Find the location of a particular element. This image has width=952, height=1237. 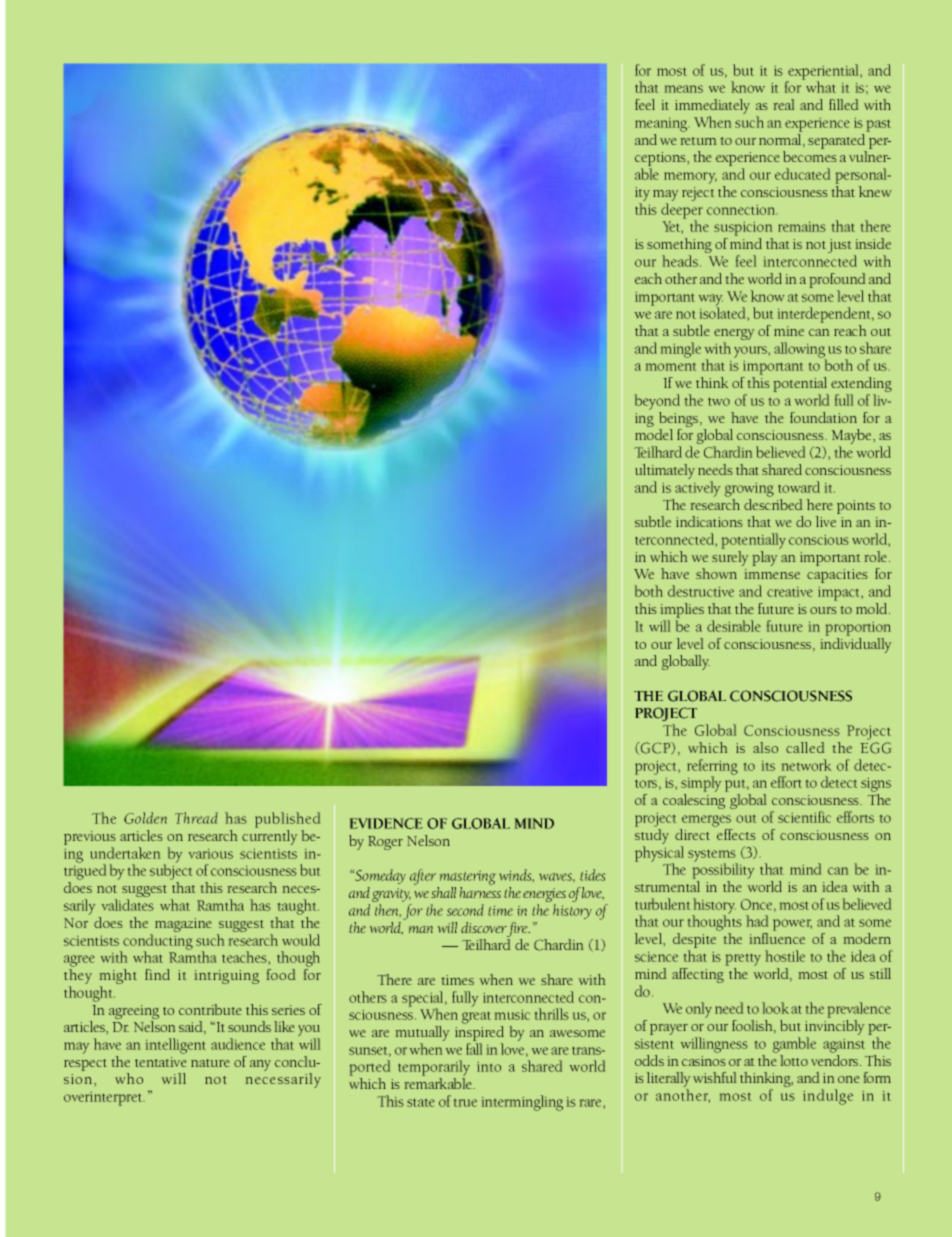

means is located at coordinates (684, 89).
